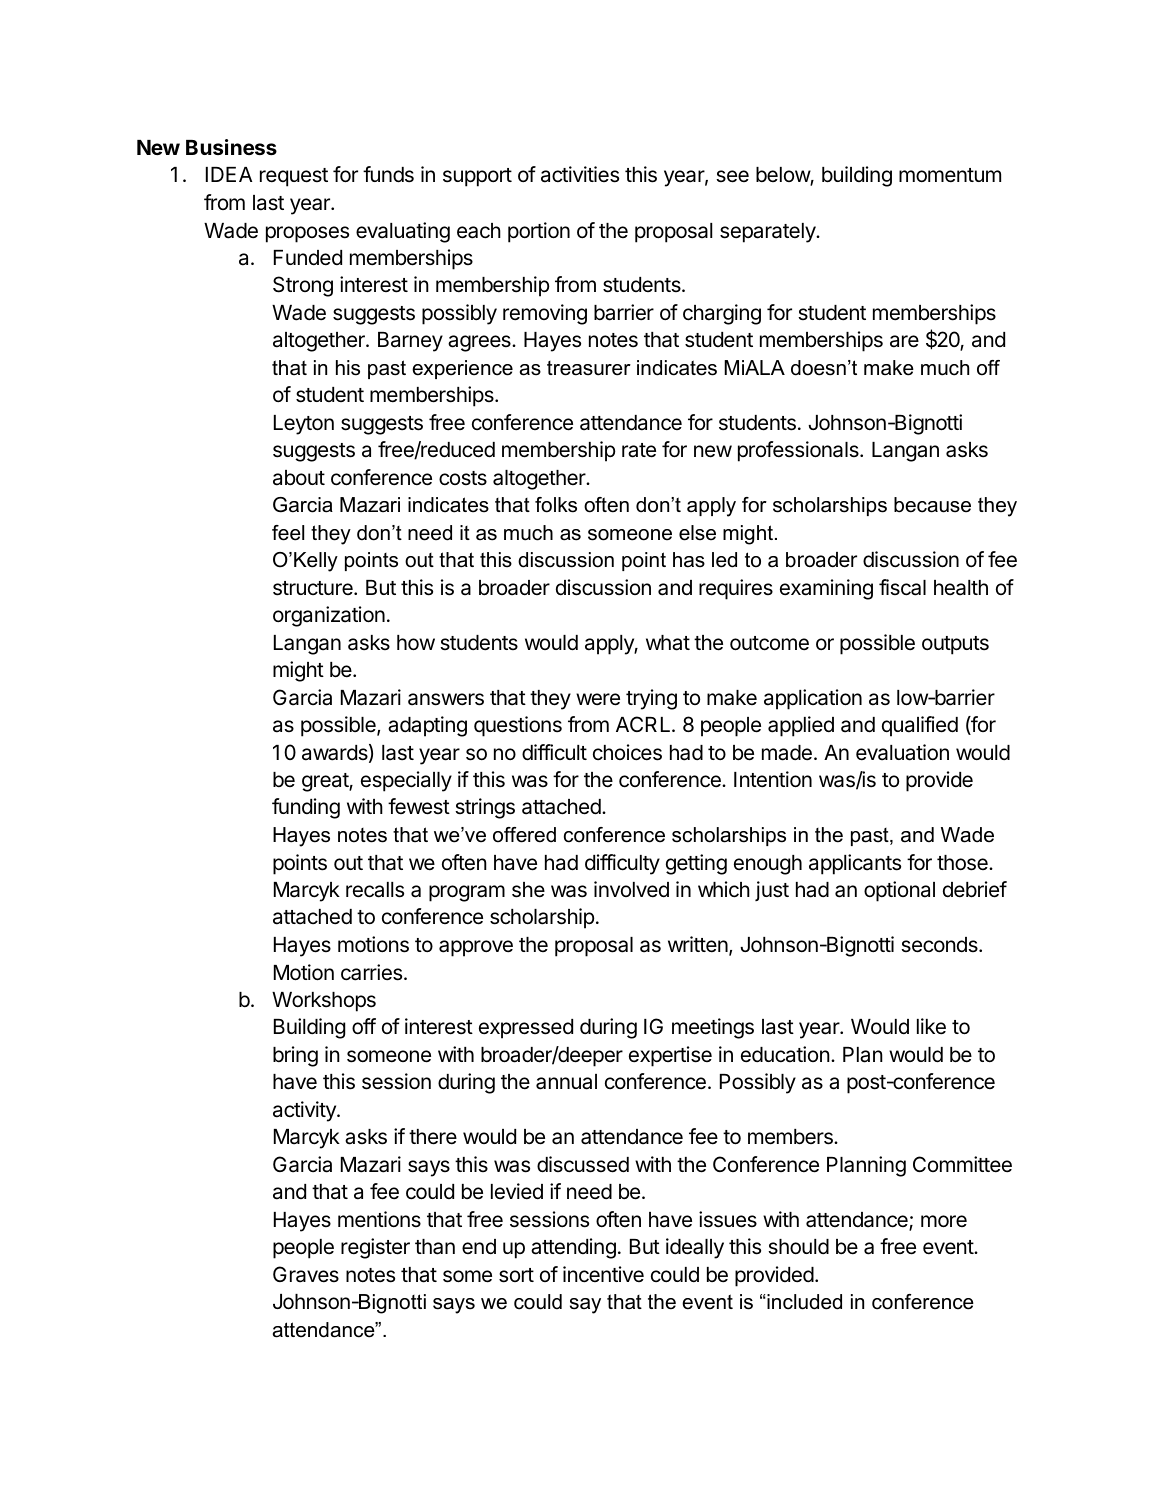 Image resolution: width=1156 pixels, height=1496 pixels. I want to click on incentive, so click(603, 1274).
